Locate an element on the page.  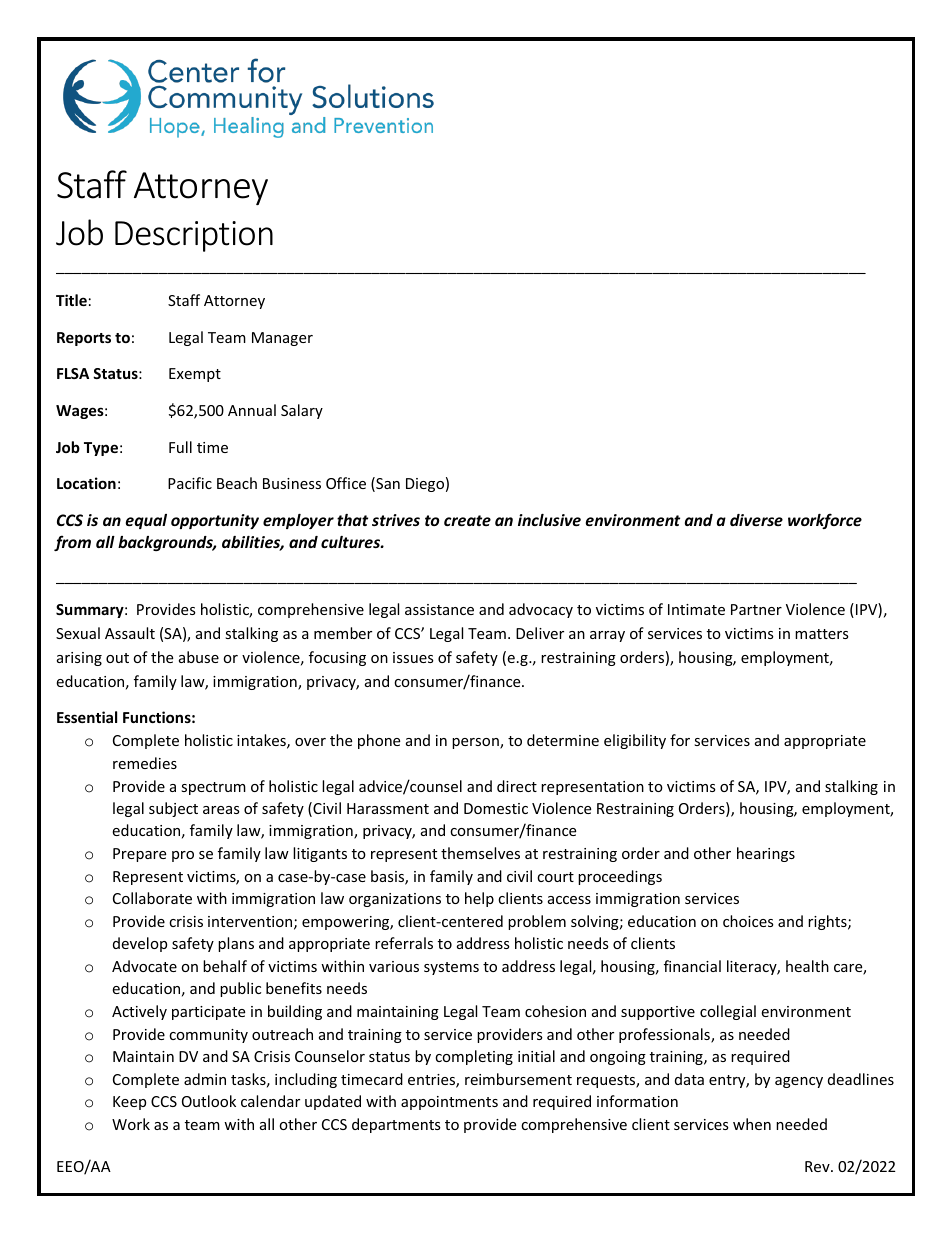
hearings is located at coordinates (766, 854).
